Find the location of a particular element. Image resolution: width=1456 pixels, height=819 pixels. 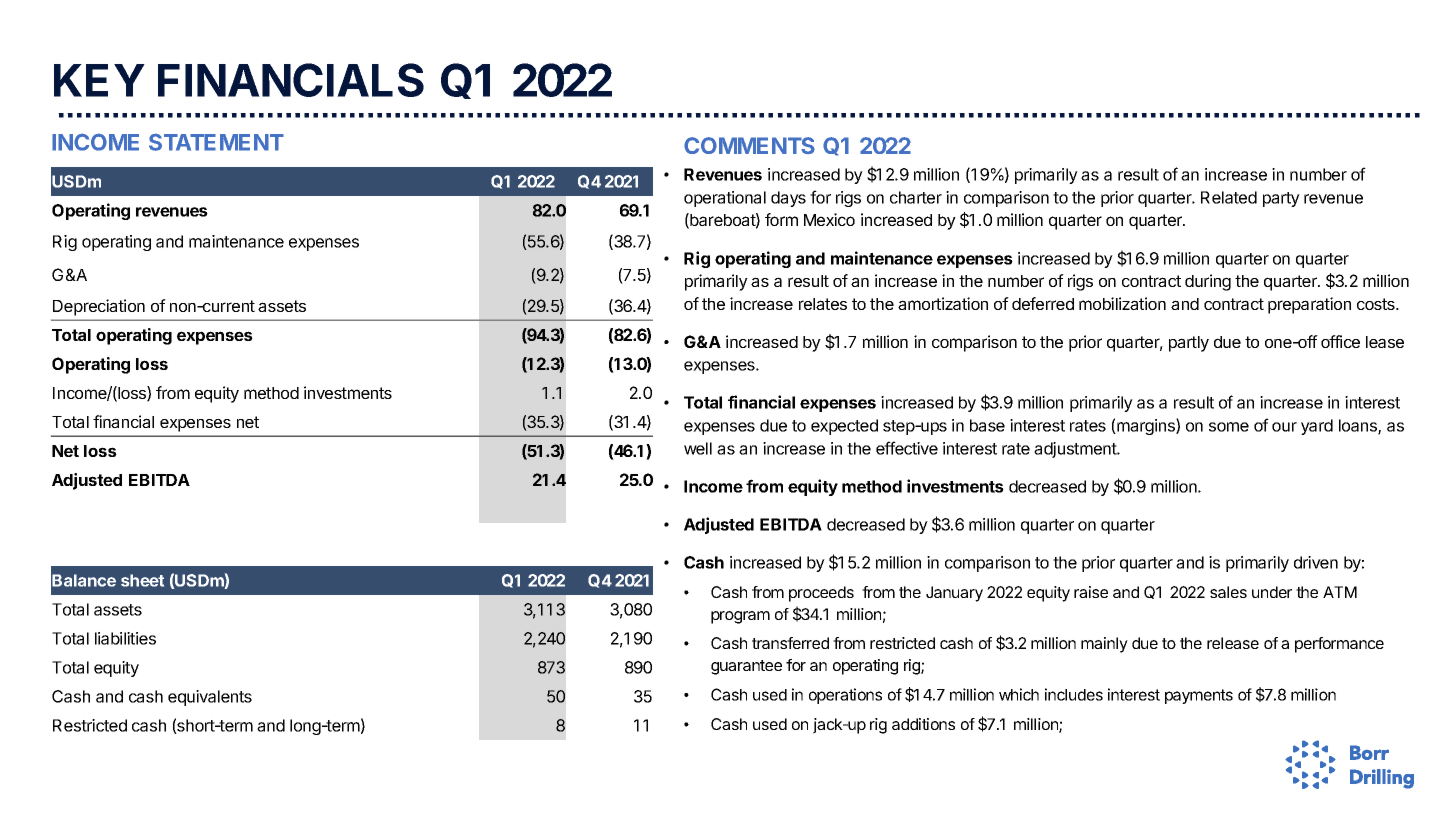

KEY is located at coordinates (99, 80).
